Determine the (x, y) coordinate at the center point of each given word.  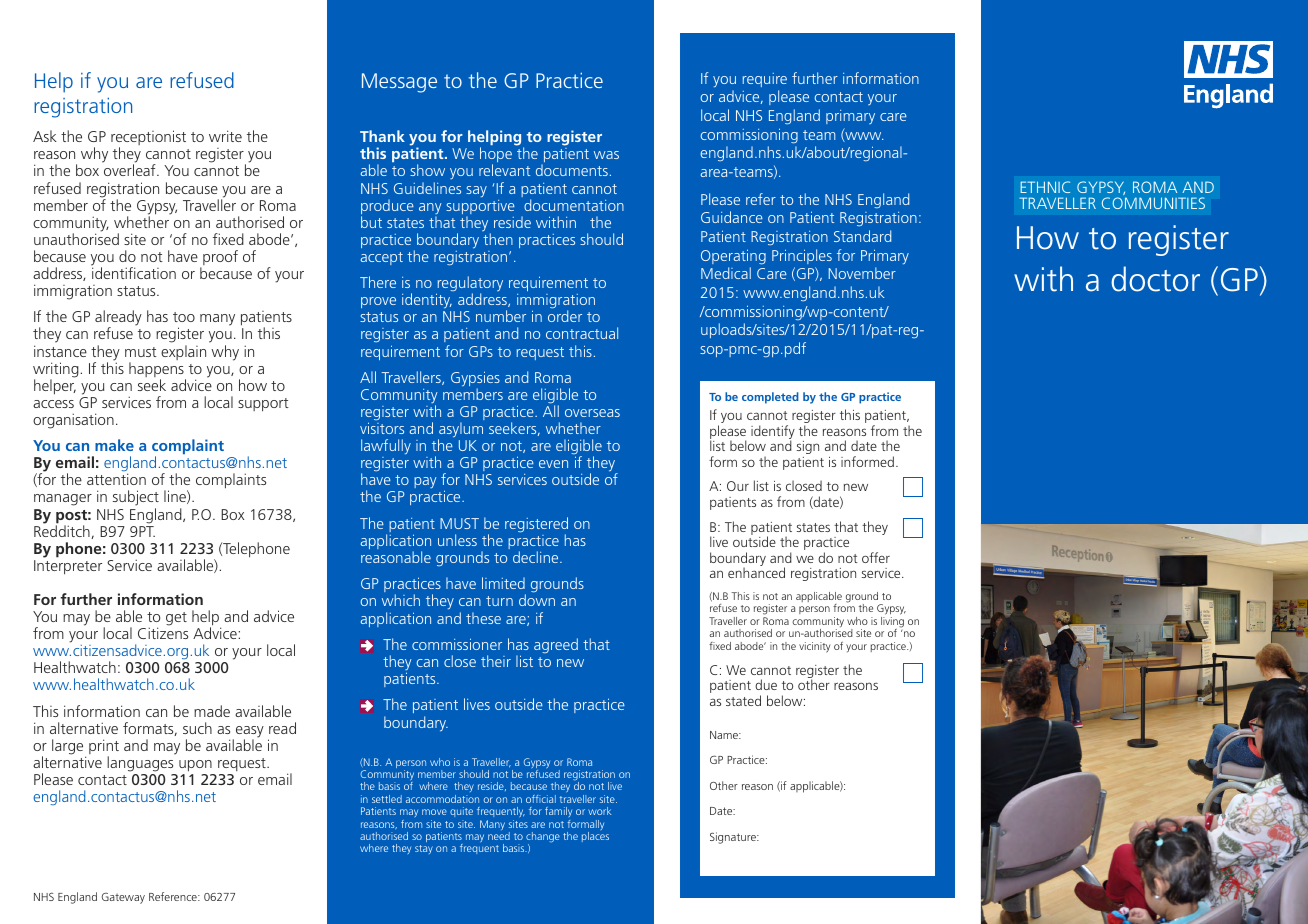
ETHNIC (1045, 187)
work (599, 811)
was (606, 155)
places (595, 837)
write (225, 136)
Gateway (123, 898)
